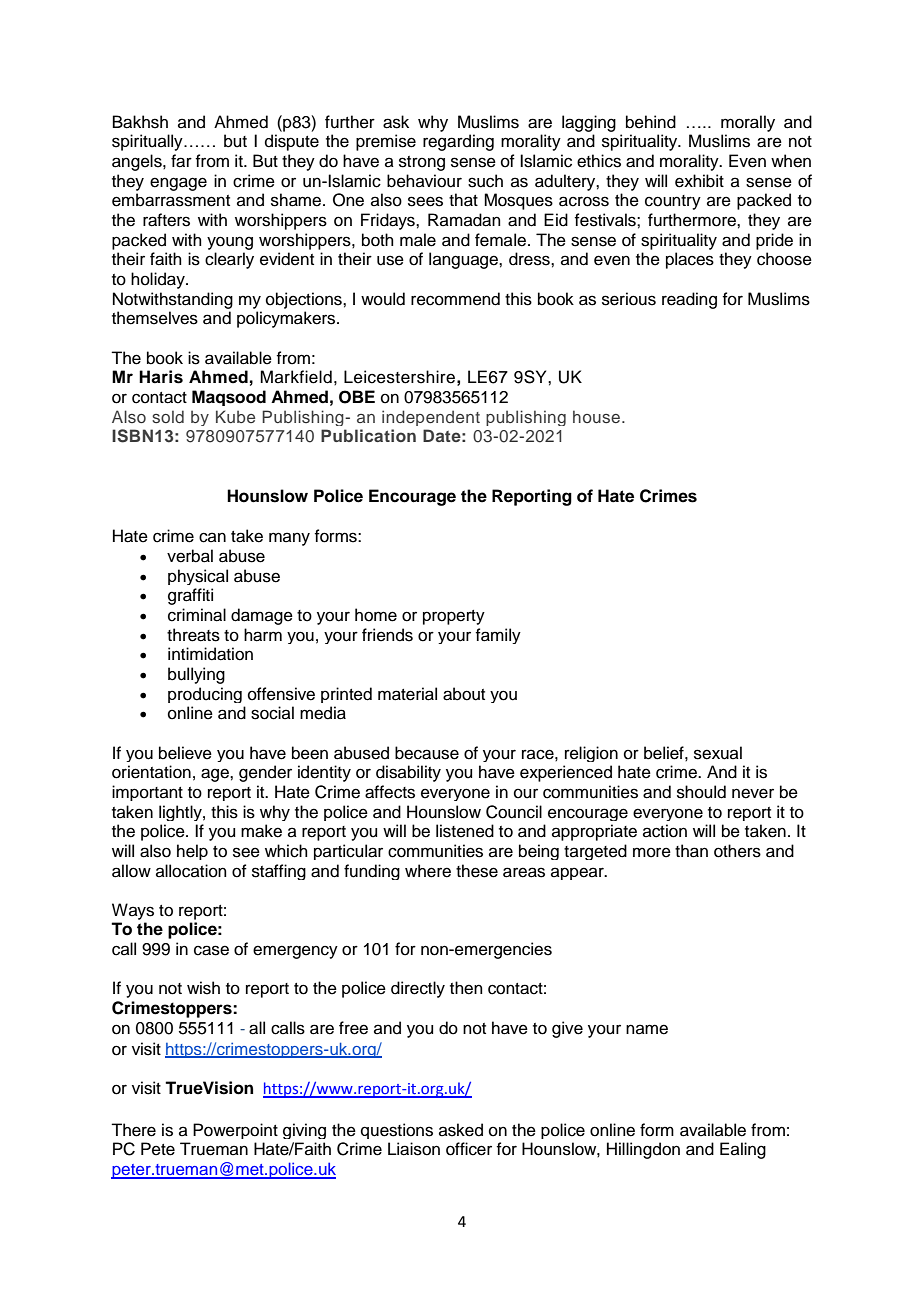 The width and height of the page is (924, 1308). Describe the element at coordinates (193, 635) in the page. I see `threats` at that location.
